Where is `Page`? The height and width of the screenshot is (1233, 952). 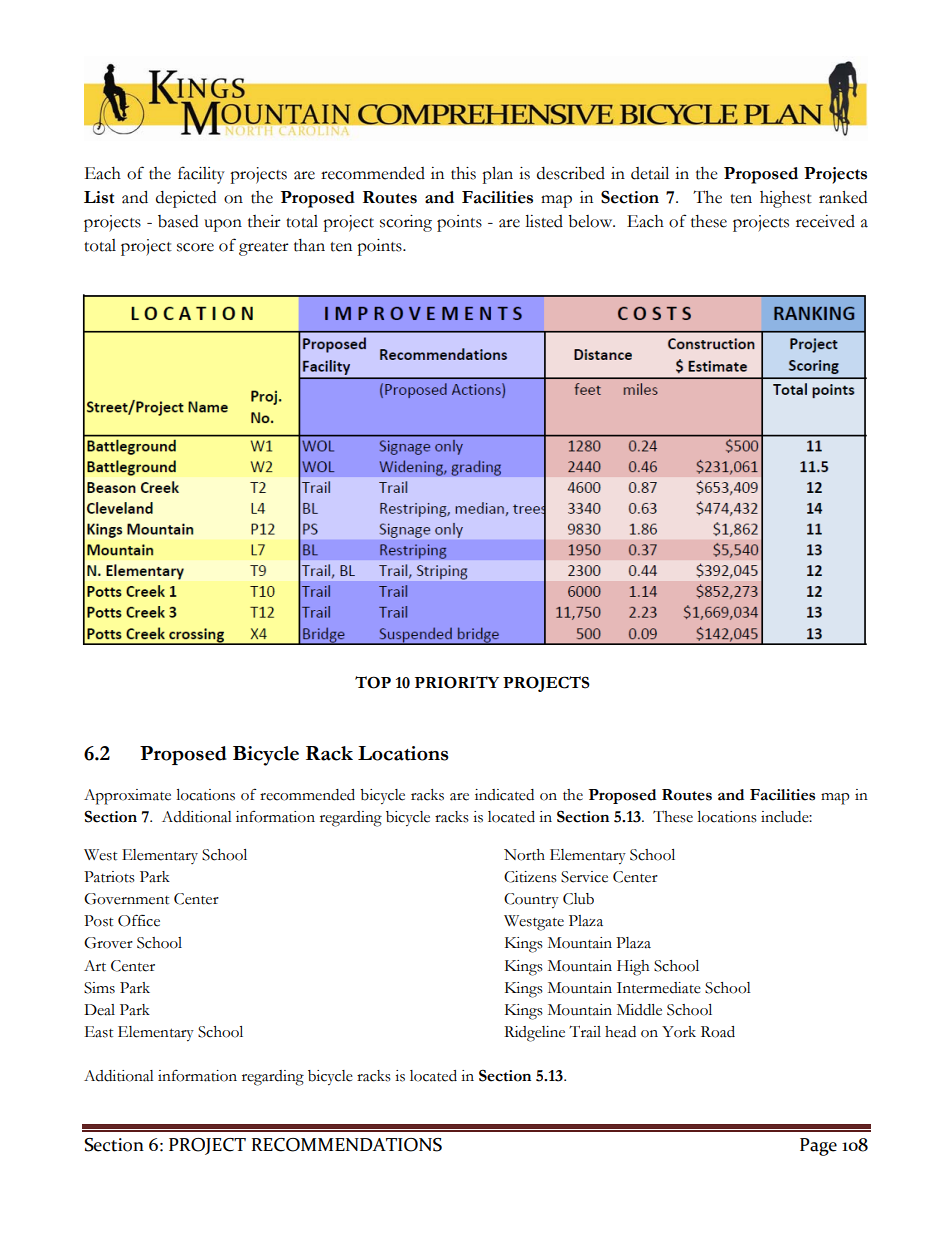
Page is located at coordinates (818, 1147).
